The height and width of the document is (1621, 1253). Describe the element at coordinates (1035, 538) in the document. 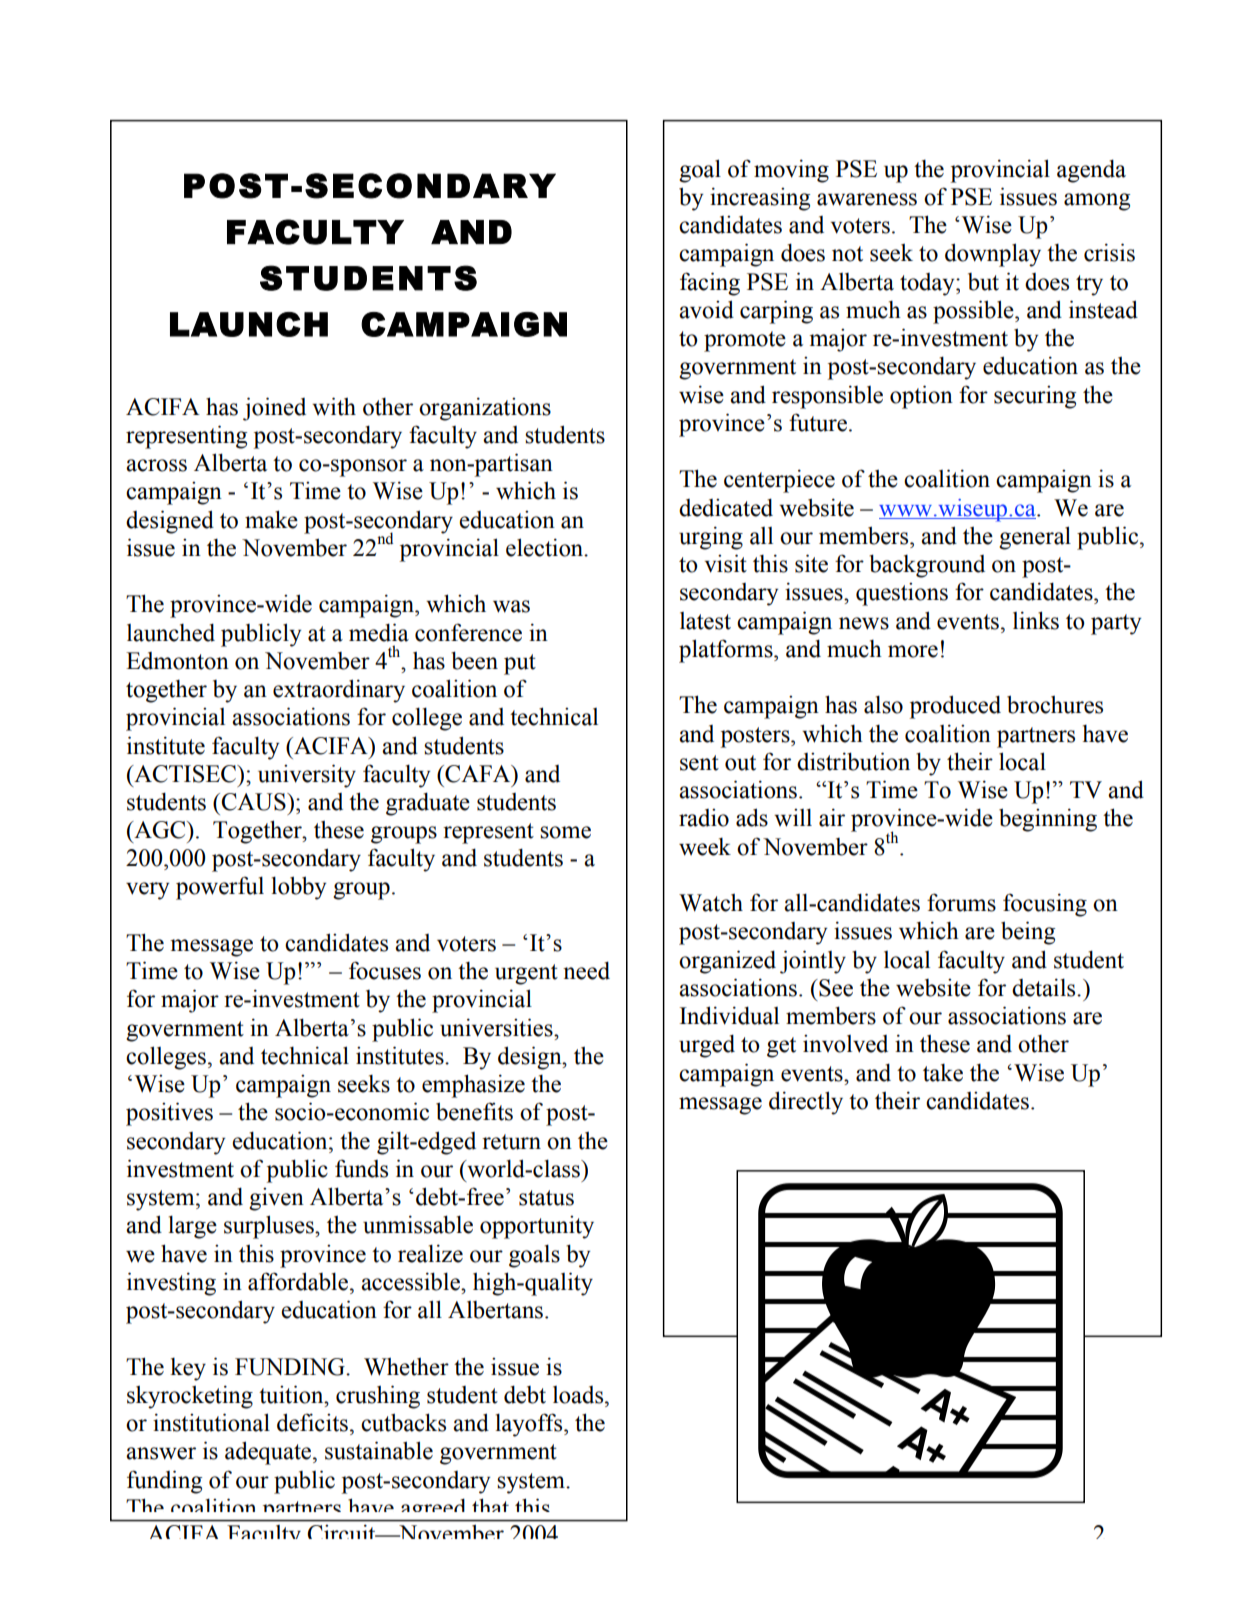

I see `general` at that location.
